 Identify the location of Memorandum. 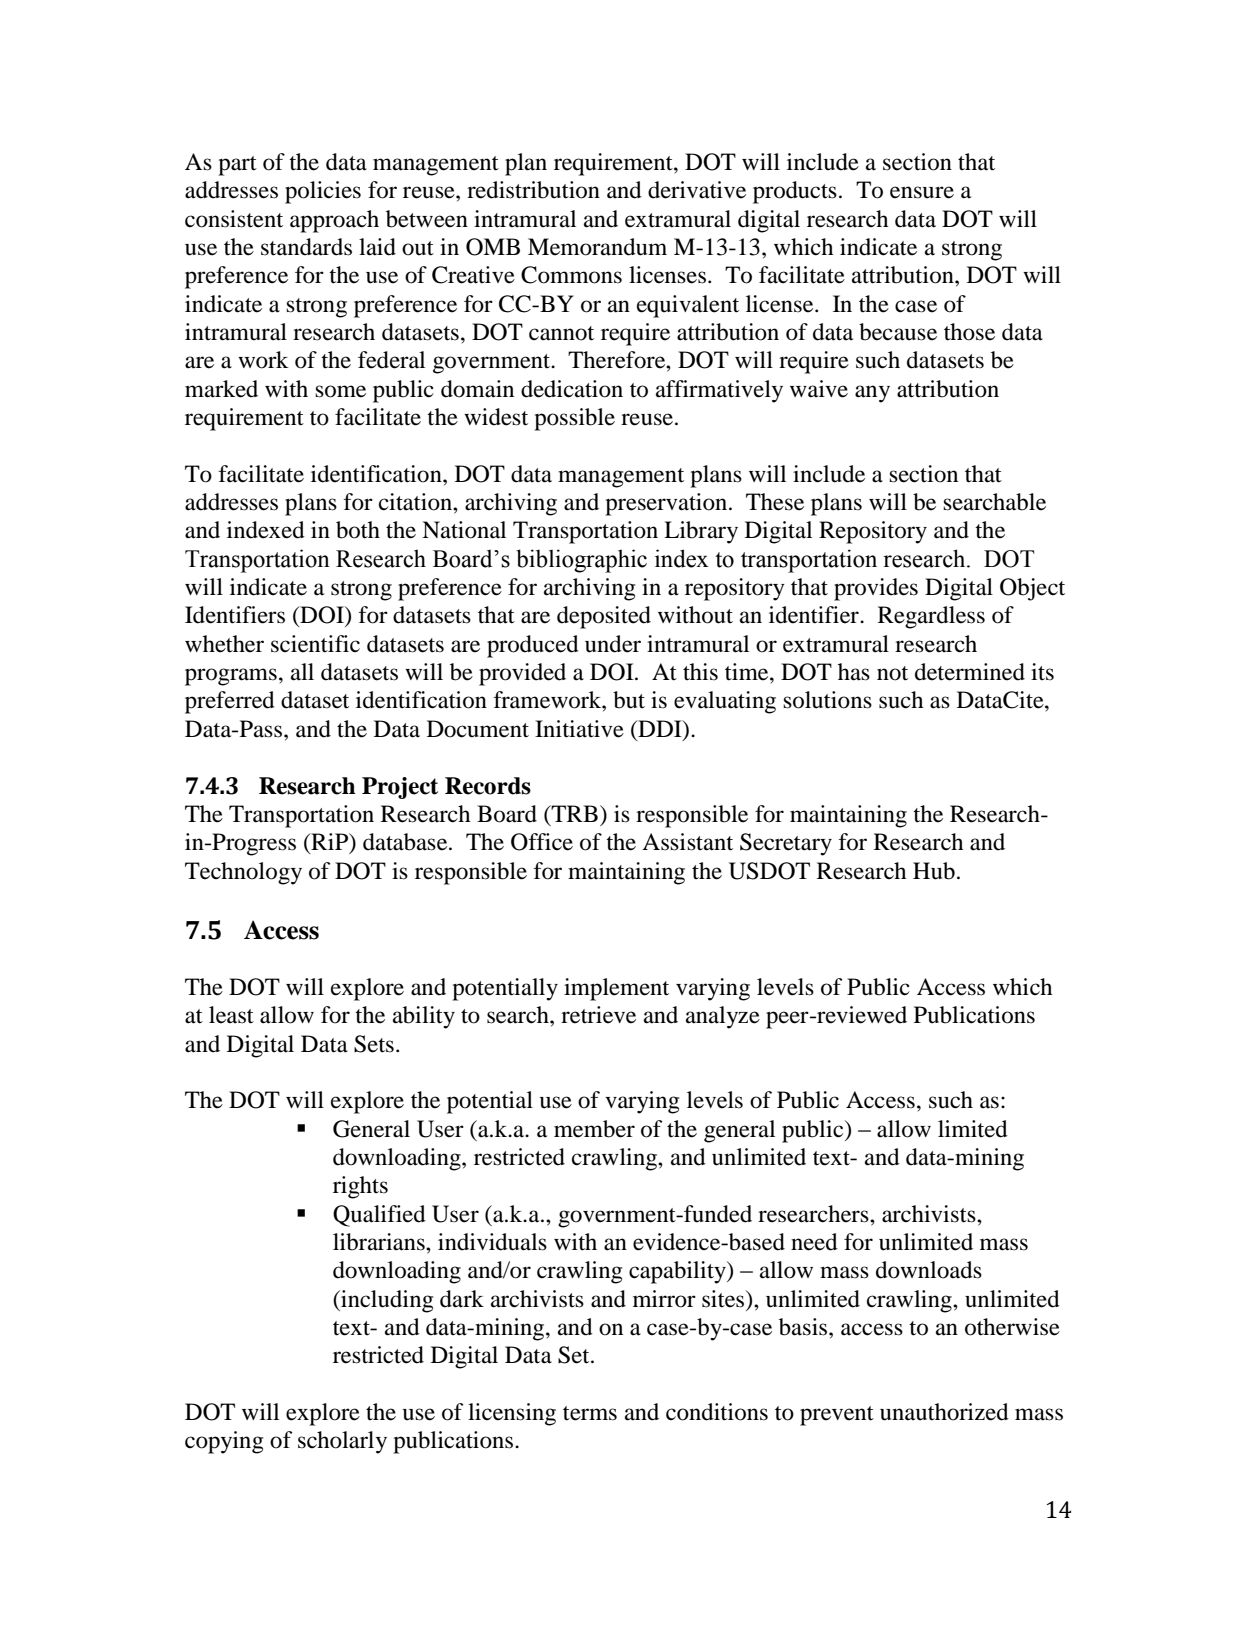
(597, 247).
